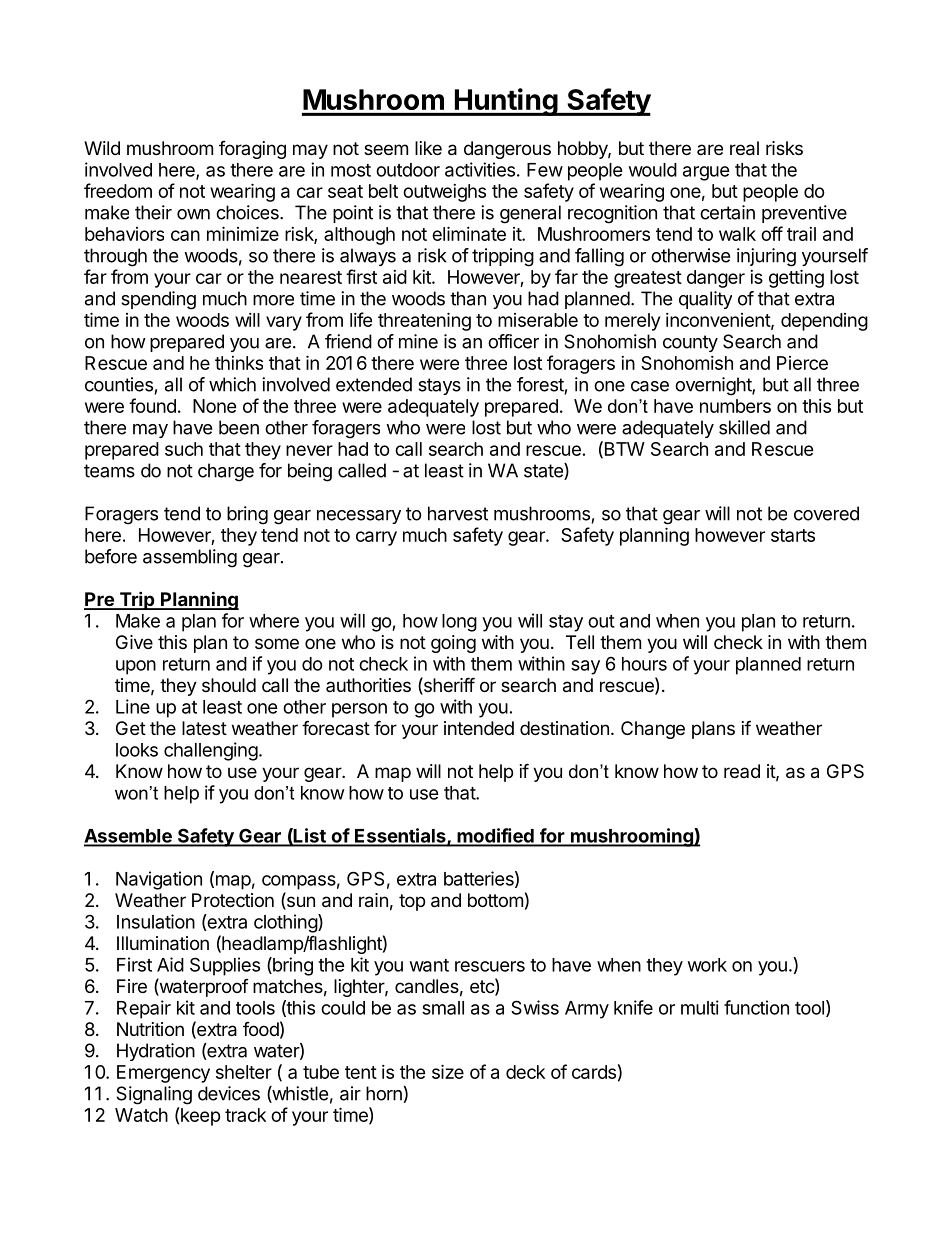 Image resolution: width=952 pixels, height=1233 pixels. I want to click on state, so click(544, 471).
